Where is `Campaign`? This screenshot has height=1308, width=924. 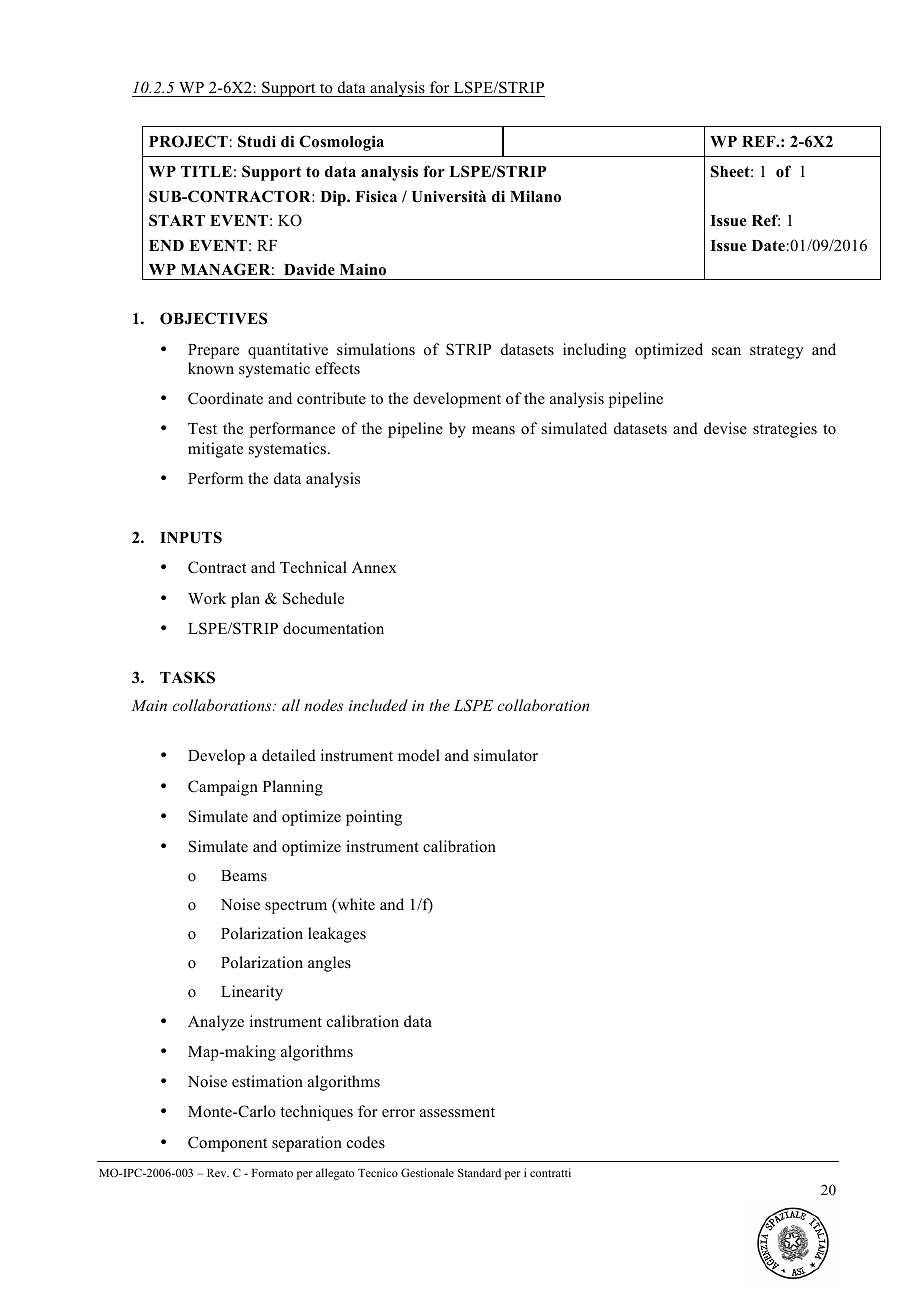
Campaign is located at coordinates (223, 788).
